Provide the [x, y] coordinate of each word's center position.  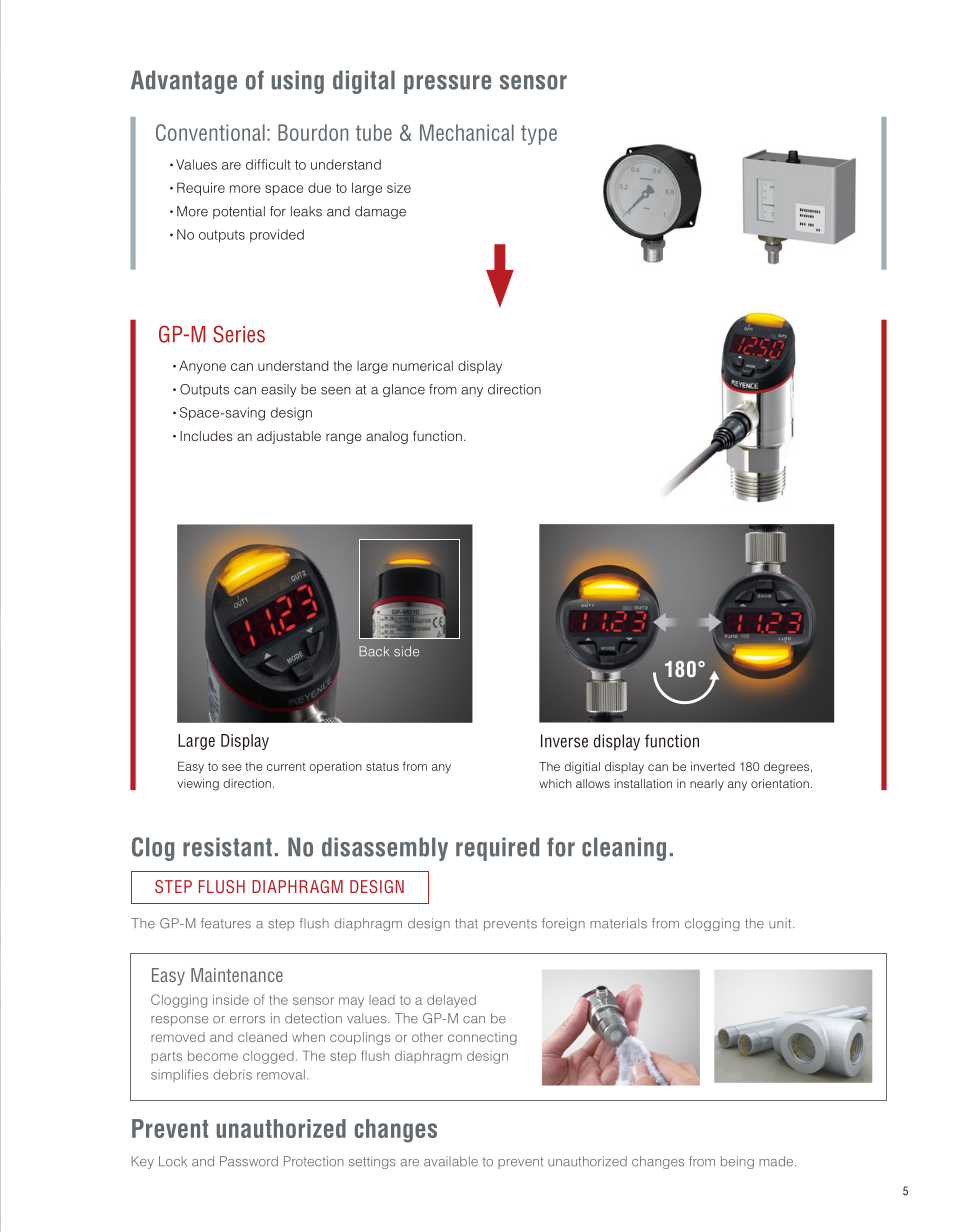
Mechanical [467, 132]
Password [249, 1161]
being [737, 1162]
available [451, 1161]
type [539, 135]
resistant [227, 847]
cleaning [624, 849]
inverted [713, 766]
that [466, 923]
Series [239, 334]
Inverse [564, 741]
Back [374, 651]
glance [404, 390]
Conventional [210, 132]
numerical [423, 365]
